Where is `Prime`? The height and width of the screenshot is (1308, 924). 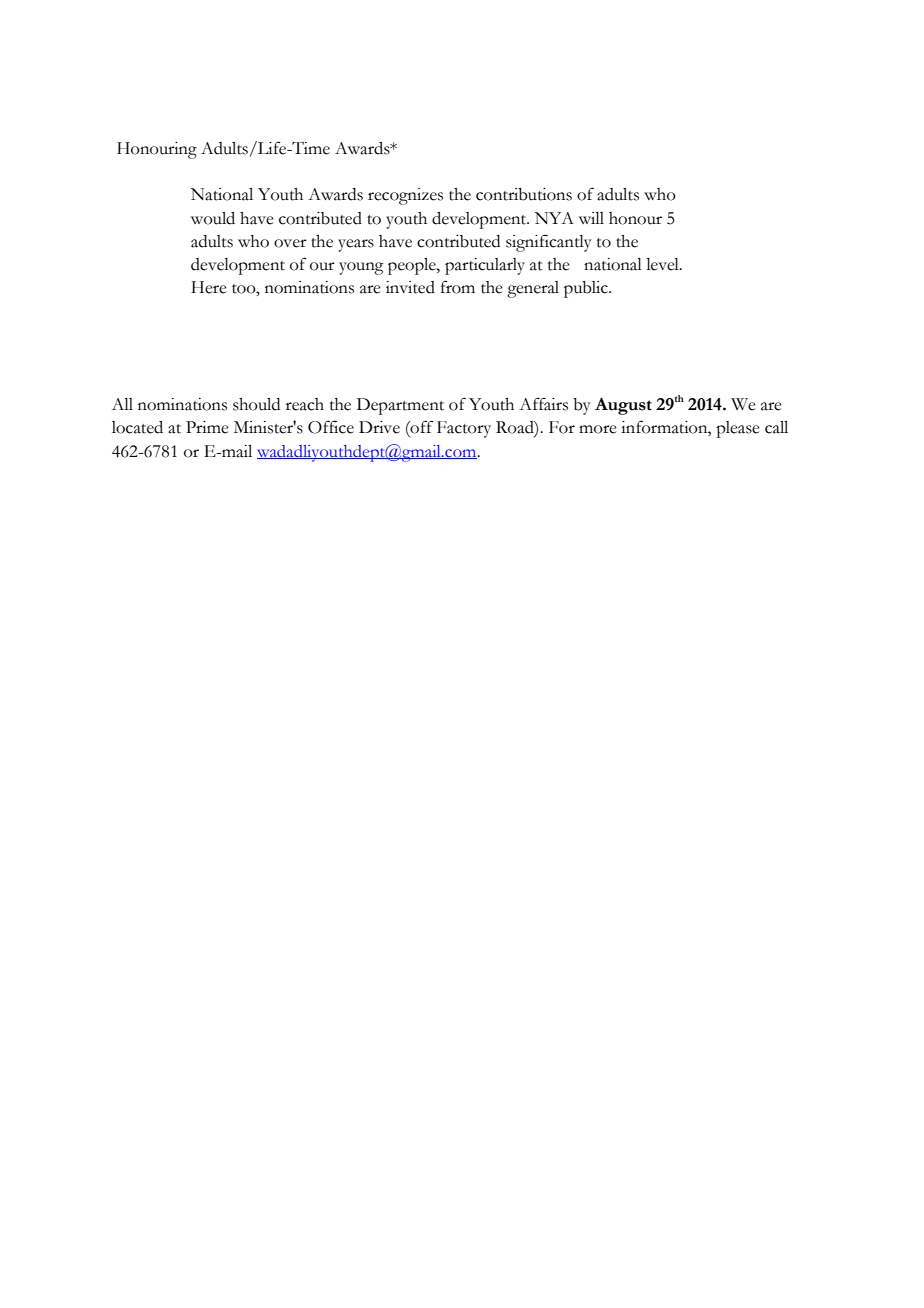
Prime is located at coordinates (207, 427).
